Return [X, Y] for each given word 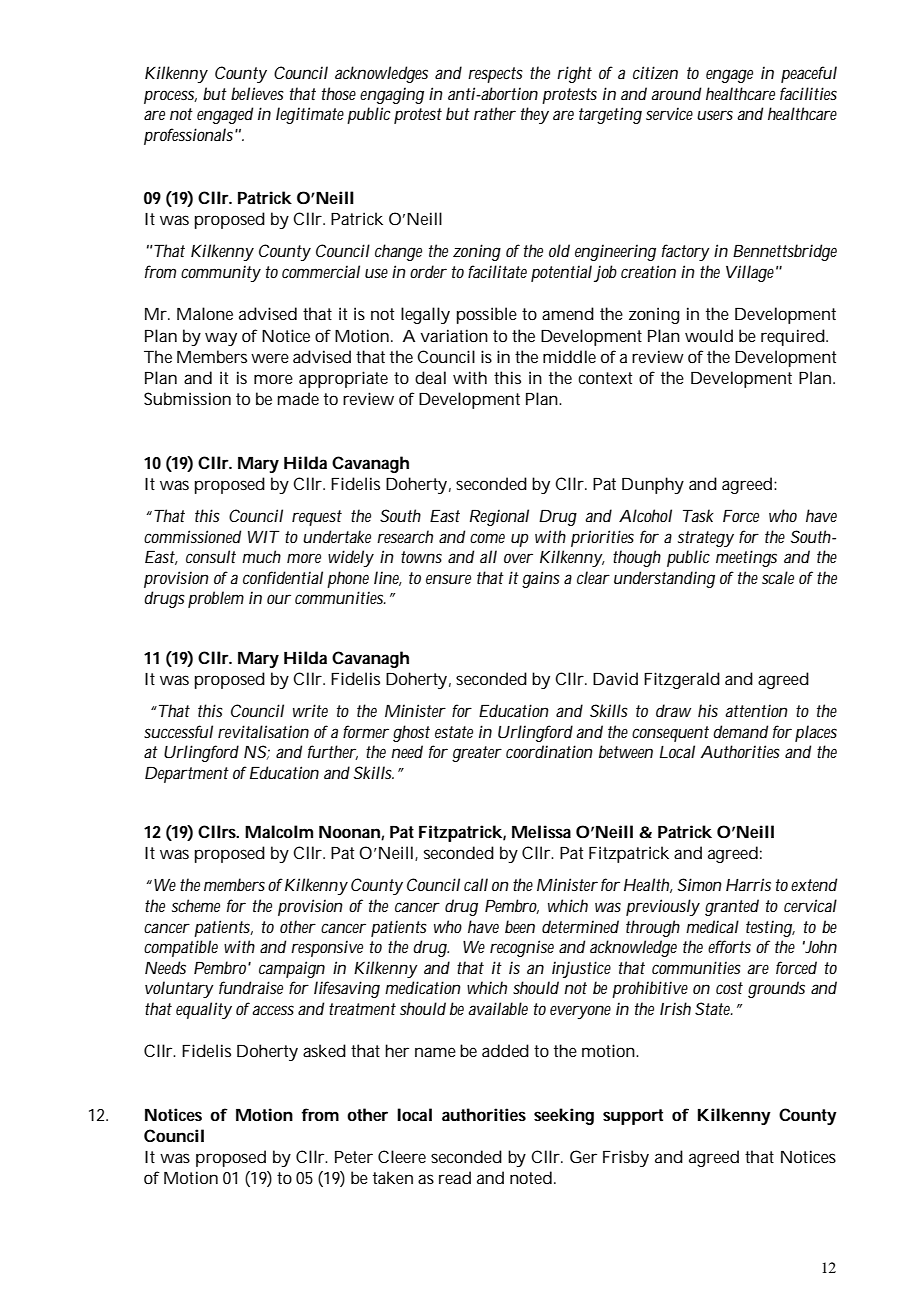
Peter [354, 1157]
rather [494, 113]
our [279, 599]
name [435, 1052]
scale [778, 577]
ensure [448, 579]
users [715, 115]
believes [257, 93]
